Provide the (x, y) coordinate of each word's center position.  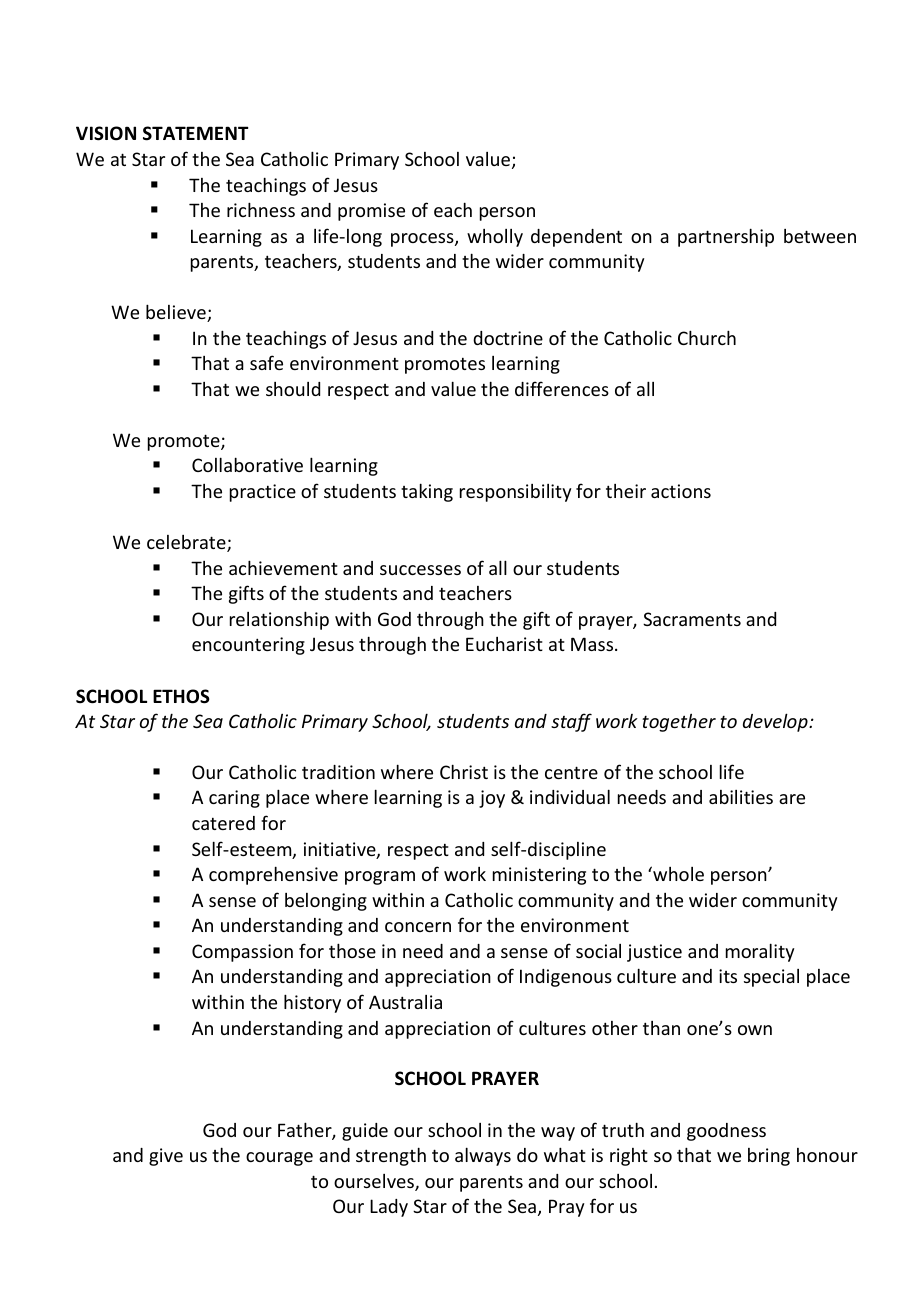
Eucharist (504, 644)
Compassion (242, 953)
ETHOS (181, 696)
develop (776, 722)
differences (562, 388)
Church (707, 337)
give (166, 1157)
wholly (495, 238)
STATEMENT (196, 133)
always (483, 1156)
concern (418, 927)
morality (760, 952)
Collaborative (247, 464)
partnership (726, 237)
